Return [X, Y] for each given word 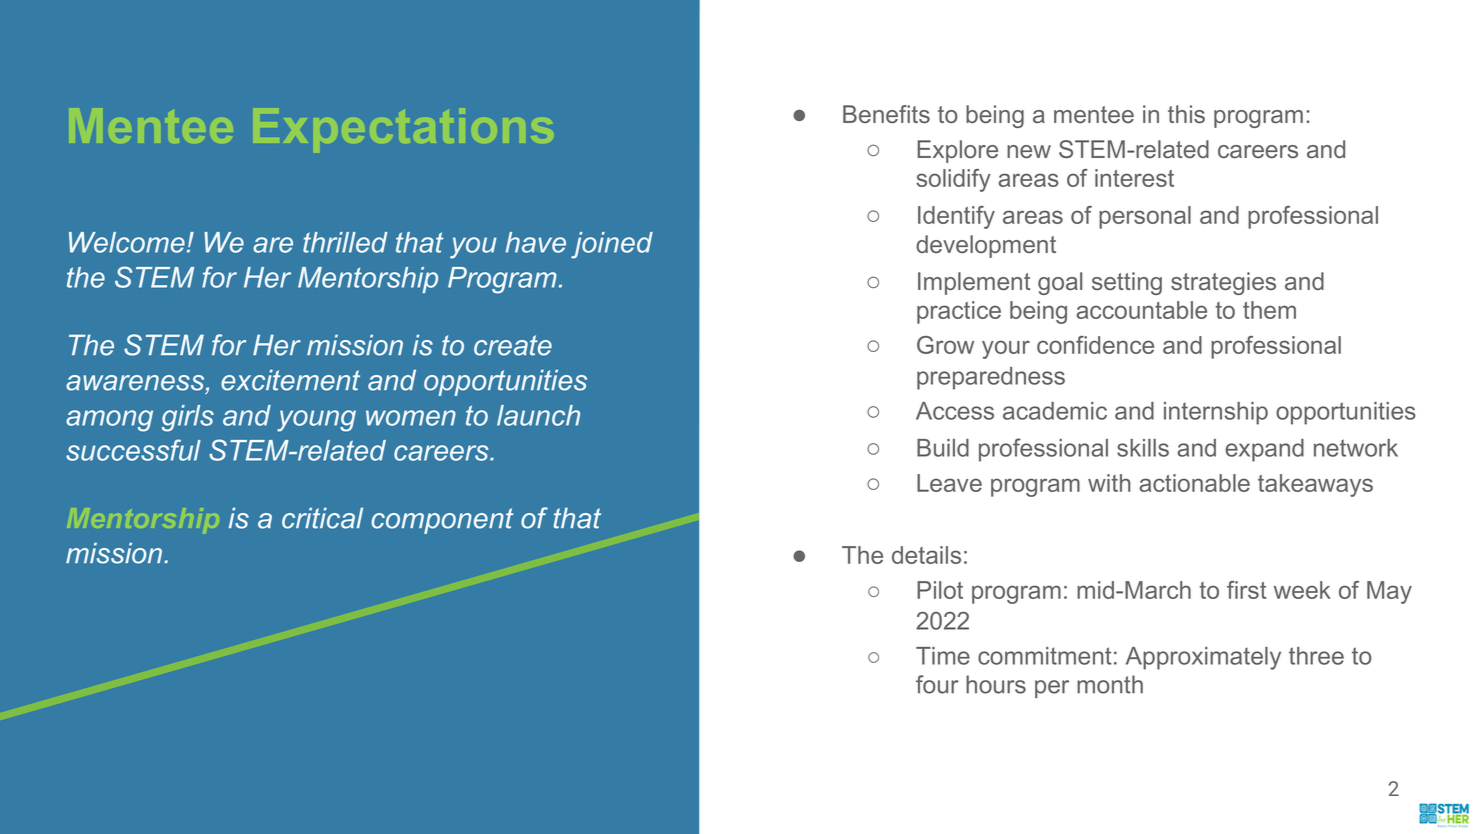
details [926, 555]
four [937, 684]
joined [612, 245]
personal [1145, 217]
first [1246, 590]
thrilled [345, 242]
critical [322, 518]
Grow [945, 345]
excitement [290, 380]
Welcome [127, 242]
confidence [1095, 345]
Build [943, 448]
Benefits [886, 114]
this [1186, 114]
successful [133, 450]
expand [1264, 450]
